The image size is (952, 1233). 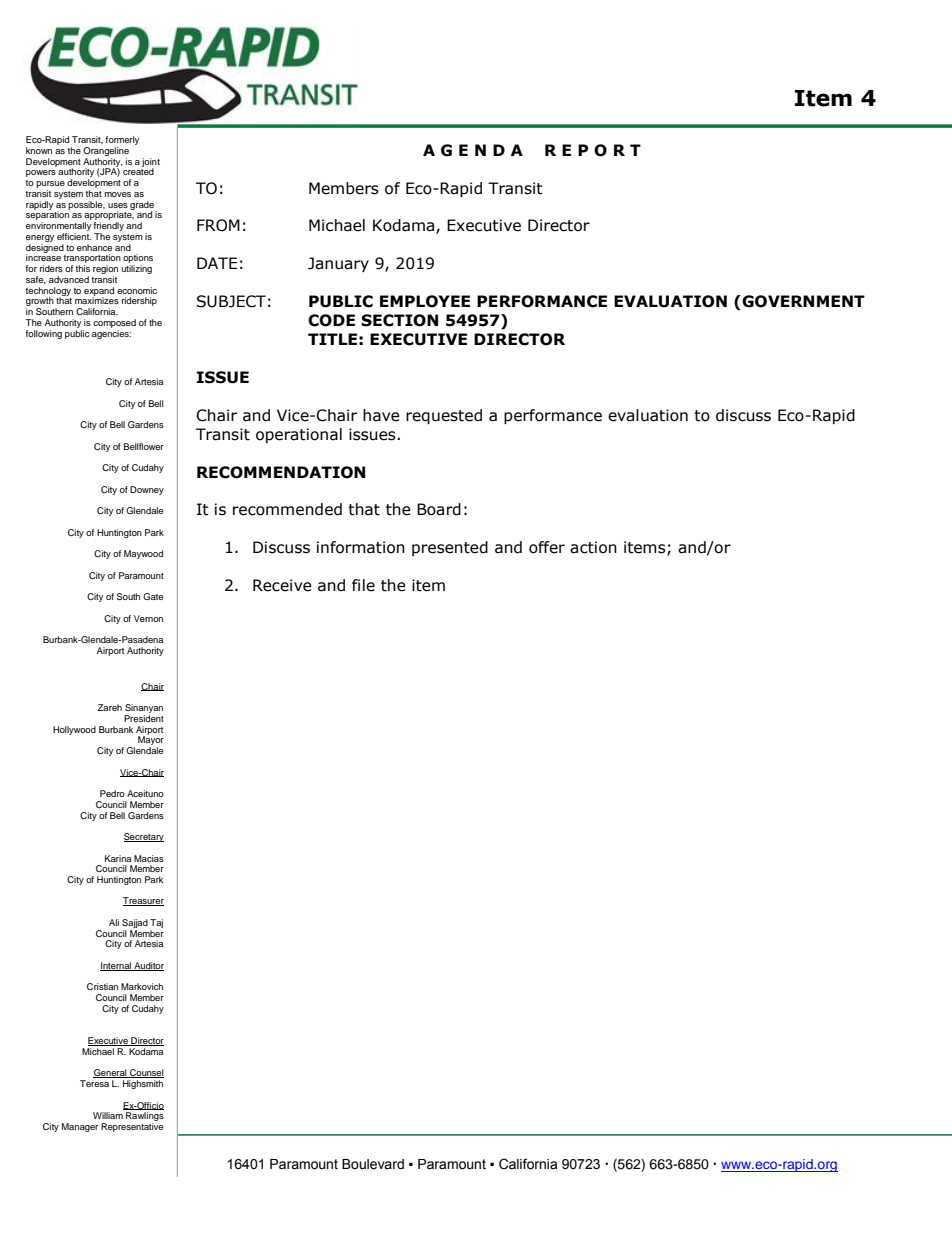 I want to click on Vernon, so click(x=148, y=618).
